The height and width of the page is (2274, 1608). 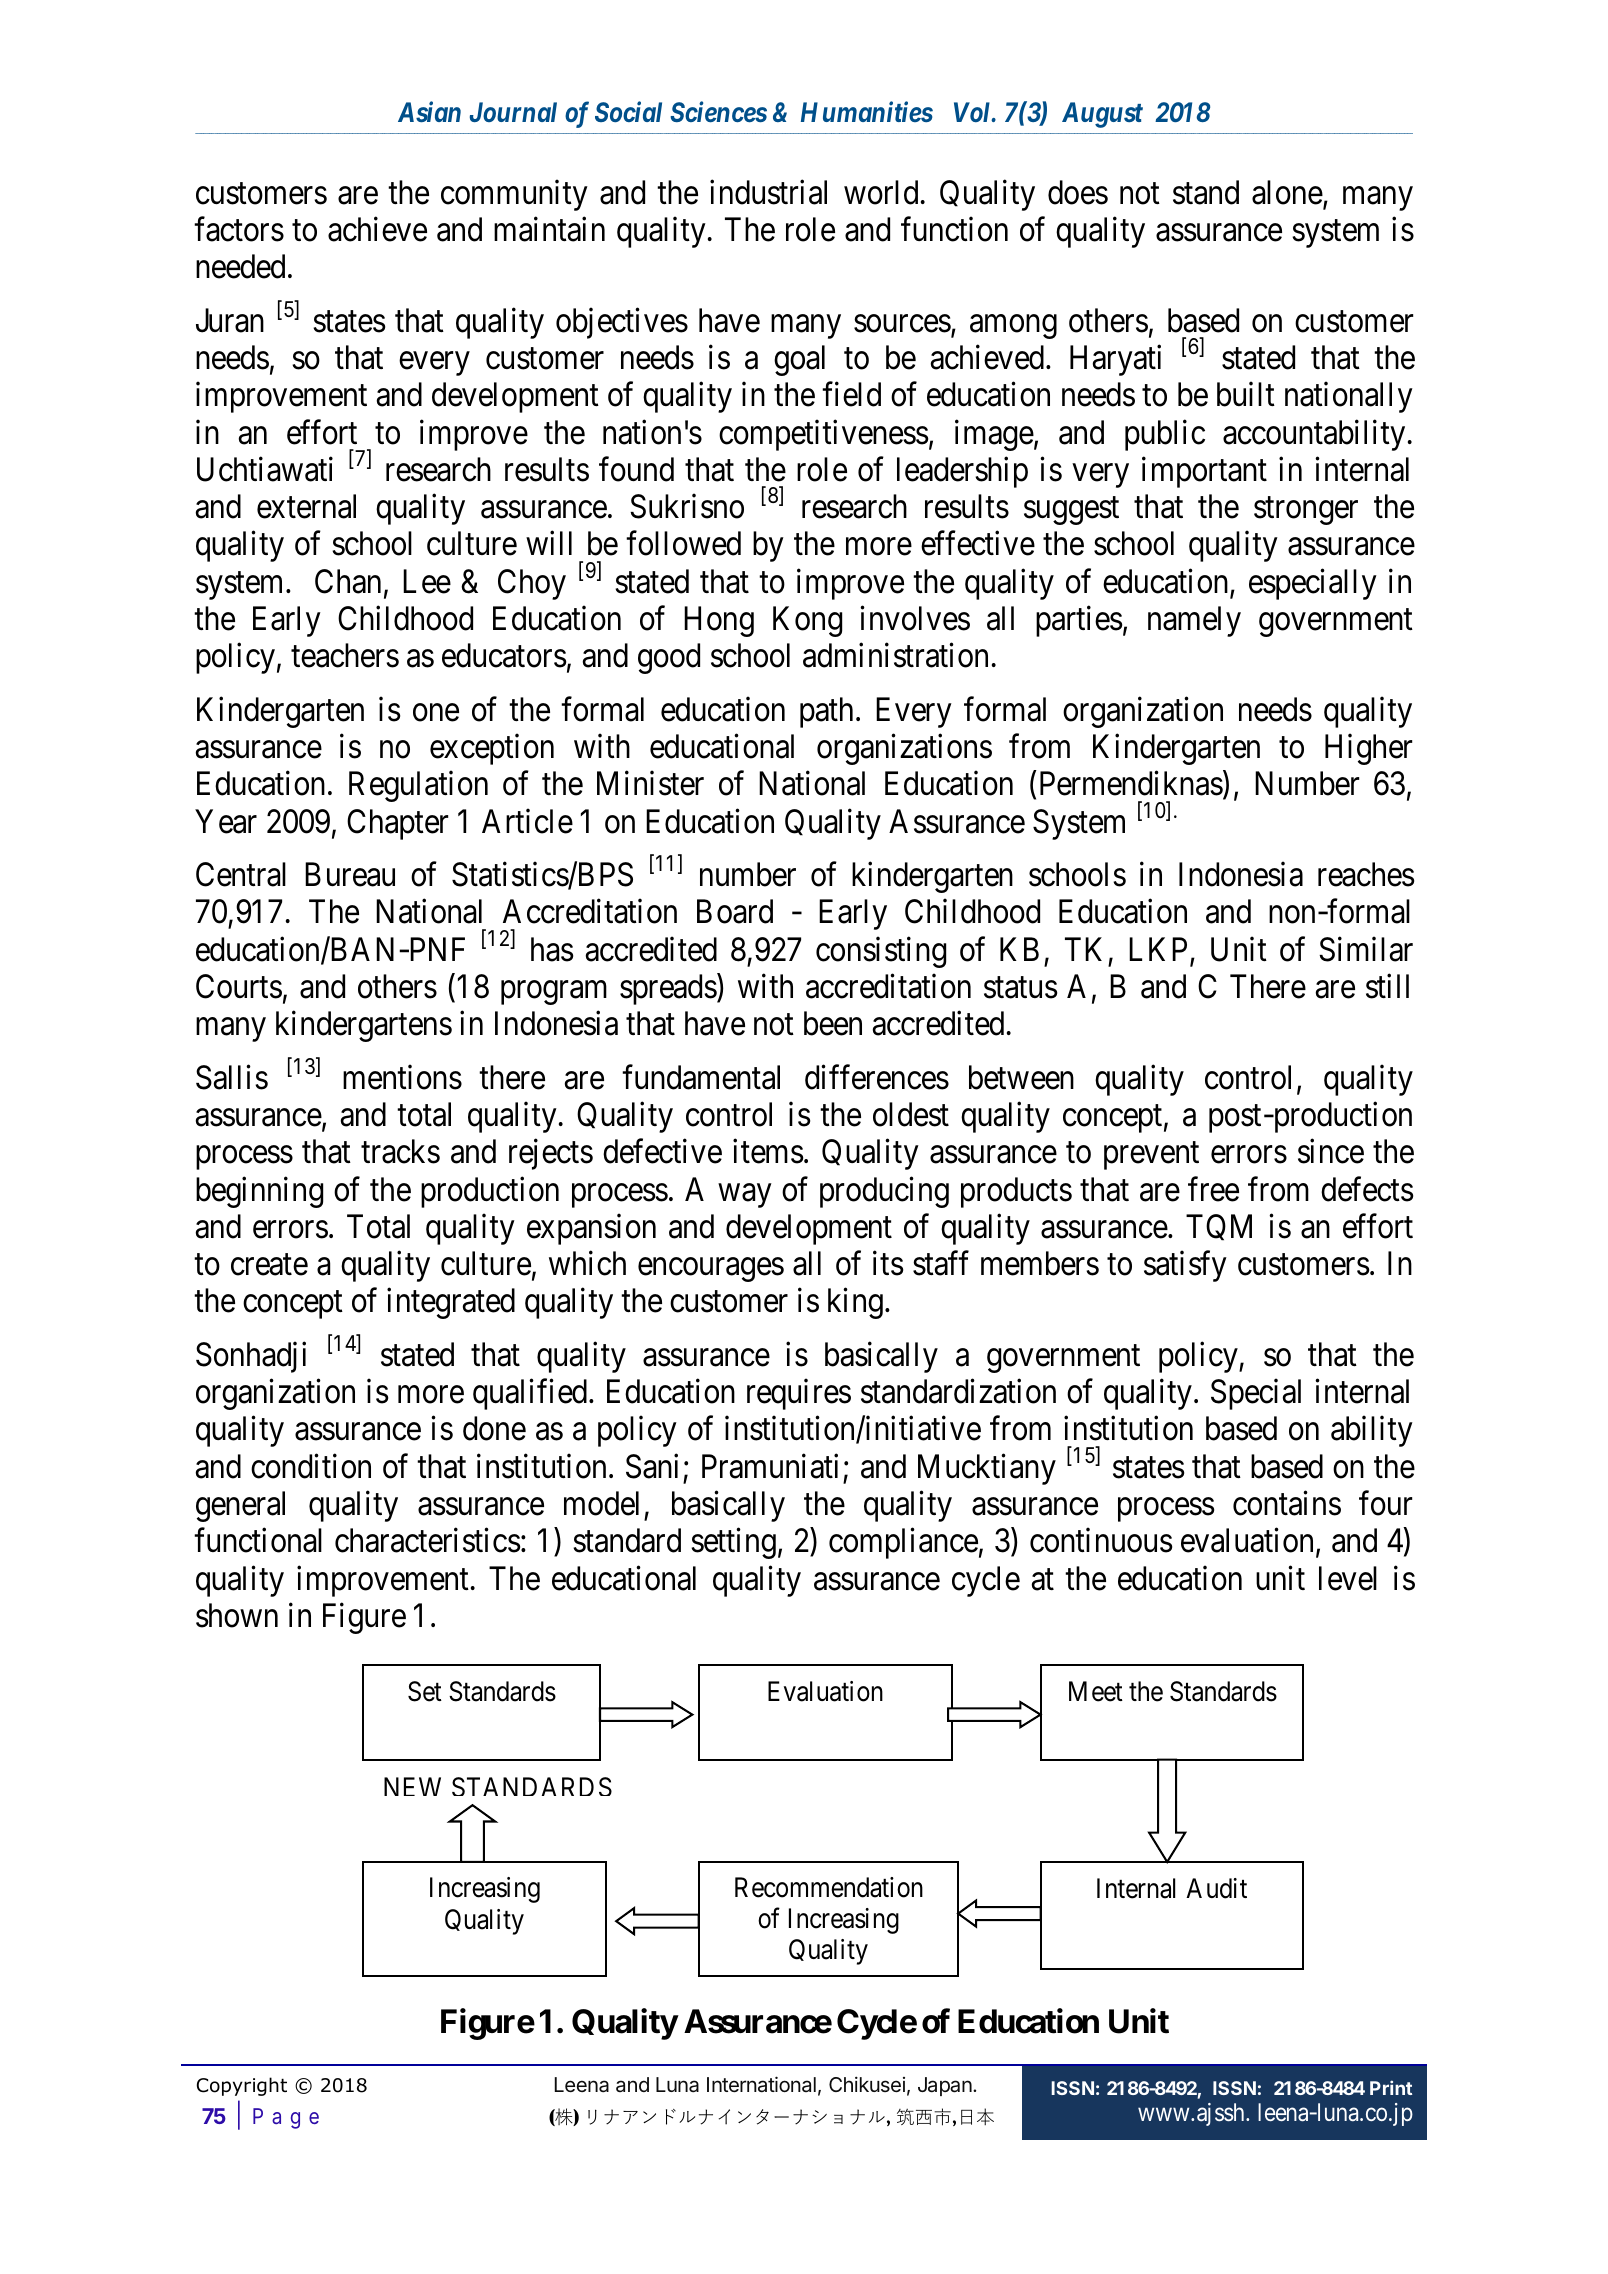 I want to click on industrial, so click(x=768, y=192).
